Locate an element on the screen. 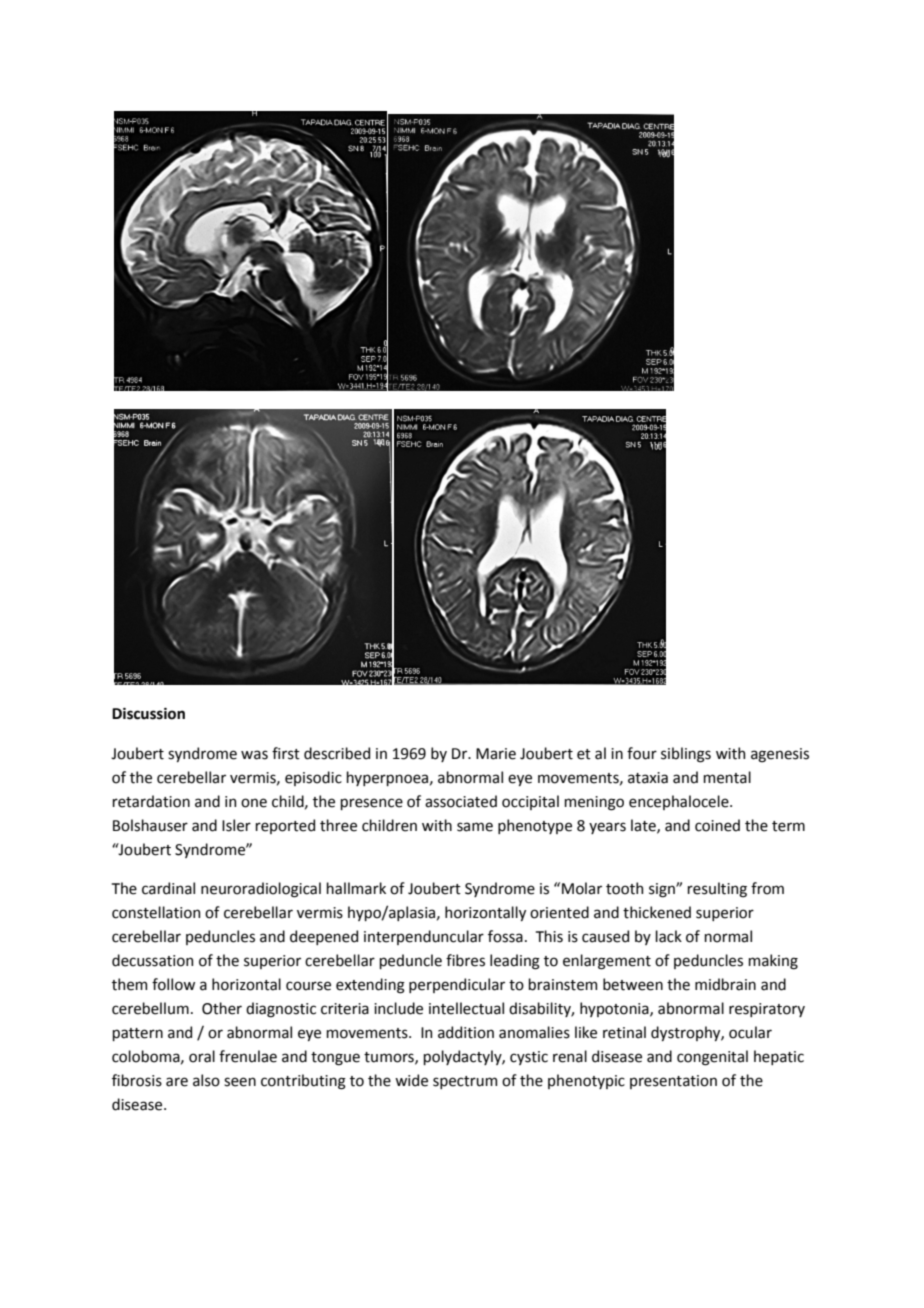  siblings is located at coordinates (686, 755).
